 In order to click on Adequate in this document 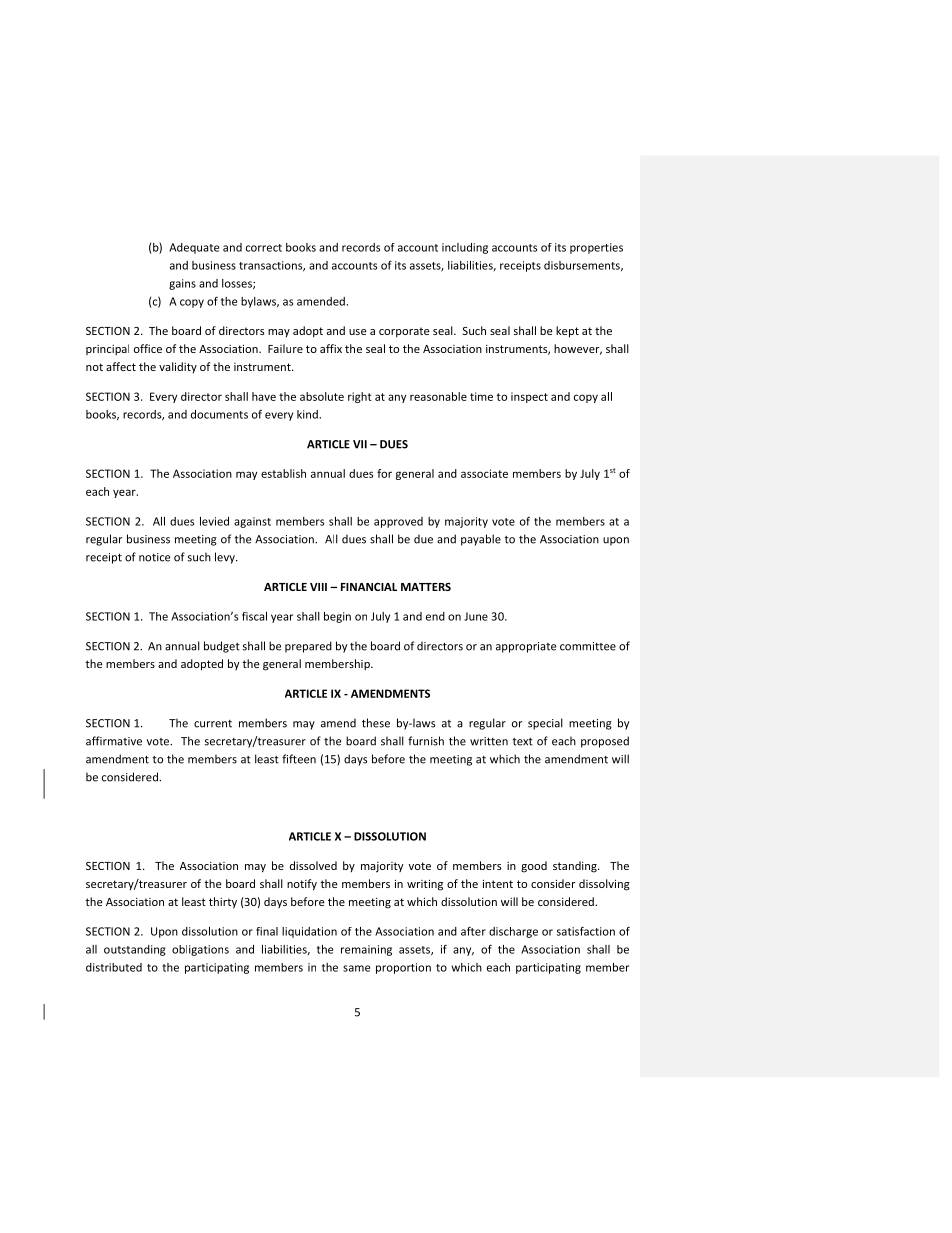, I will do `click(194, 248)`.
